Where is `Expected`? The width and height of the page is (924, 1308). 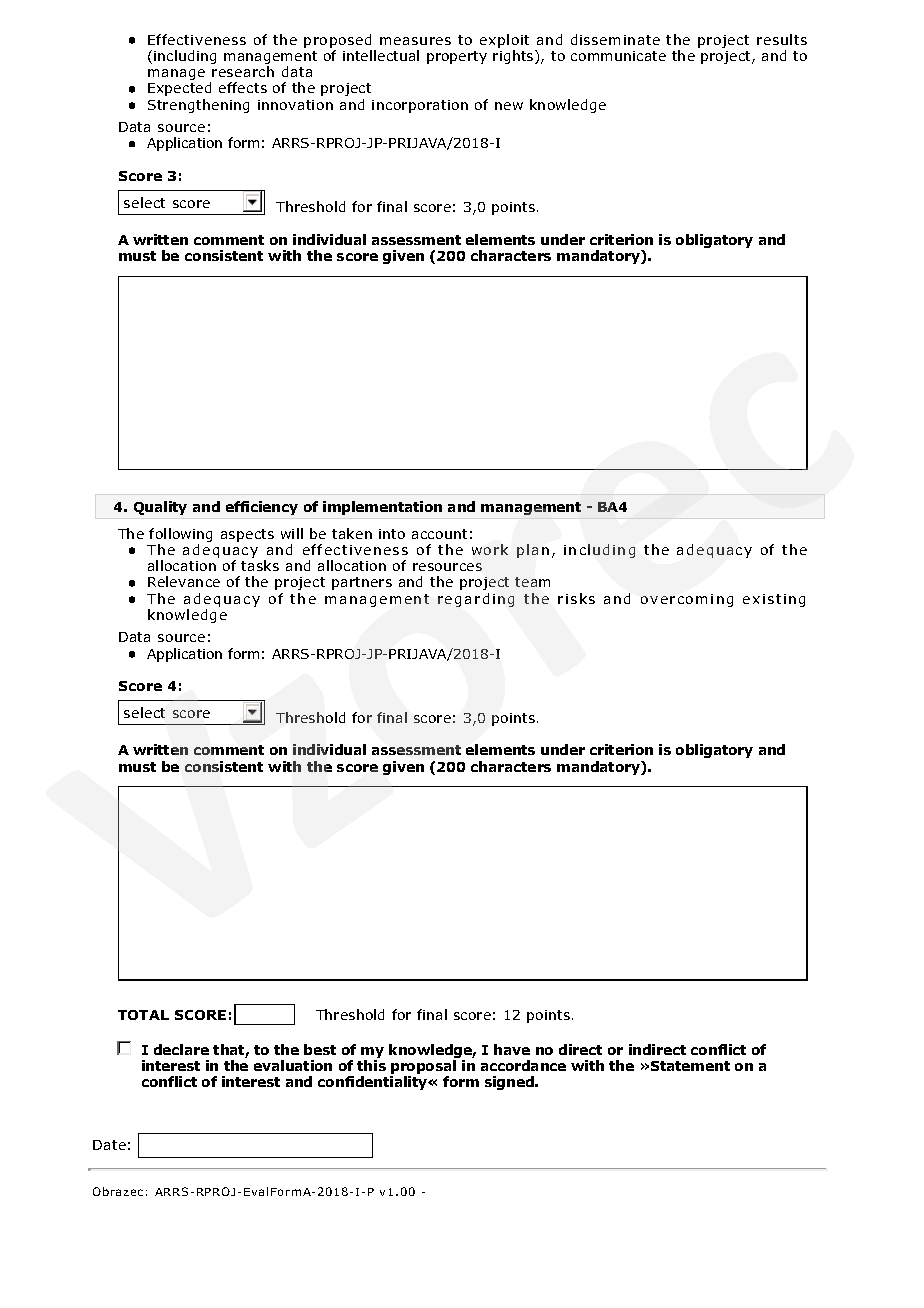
Expected is located at coordinates (179, 89).
